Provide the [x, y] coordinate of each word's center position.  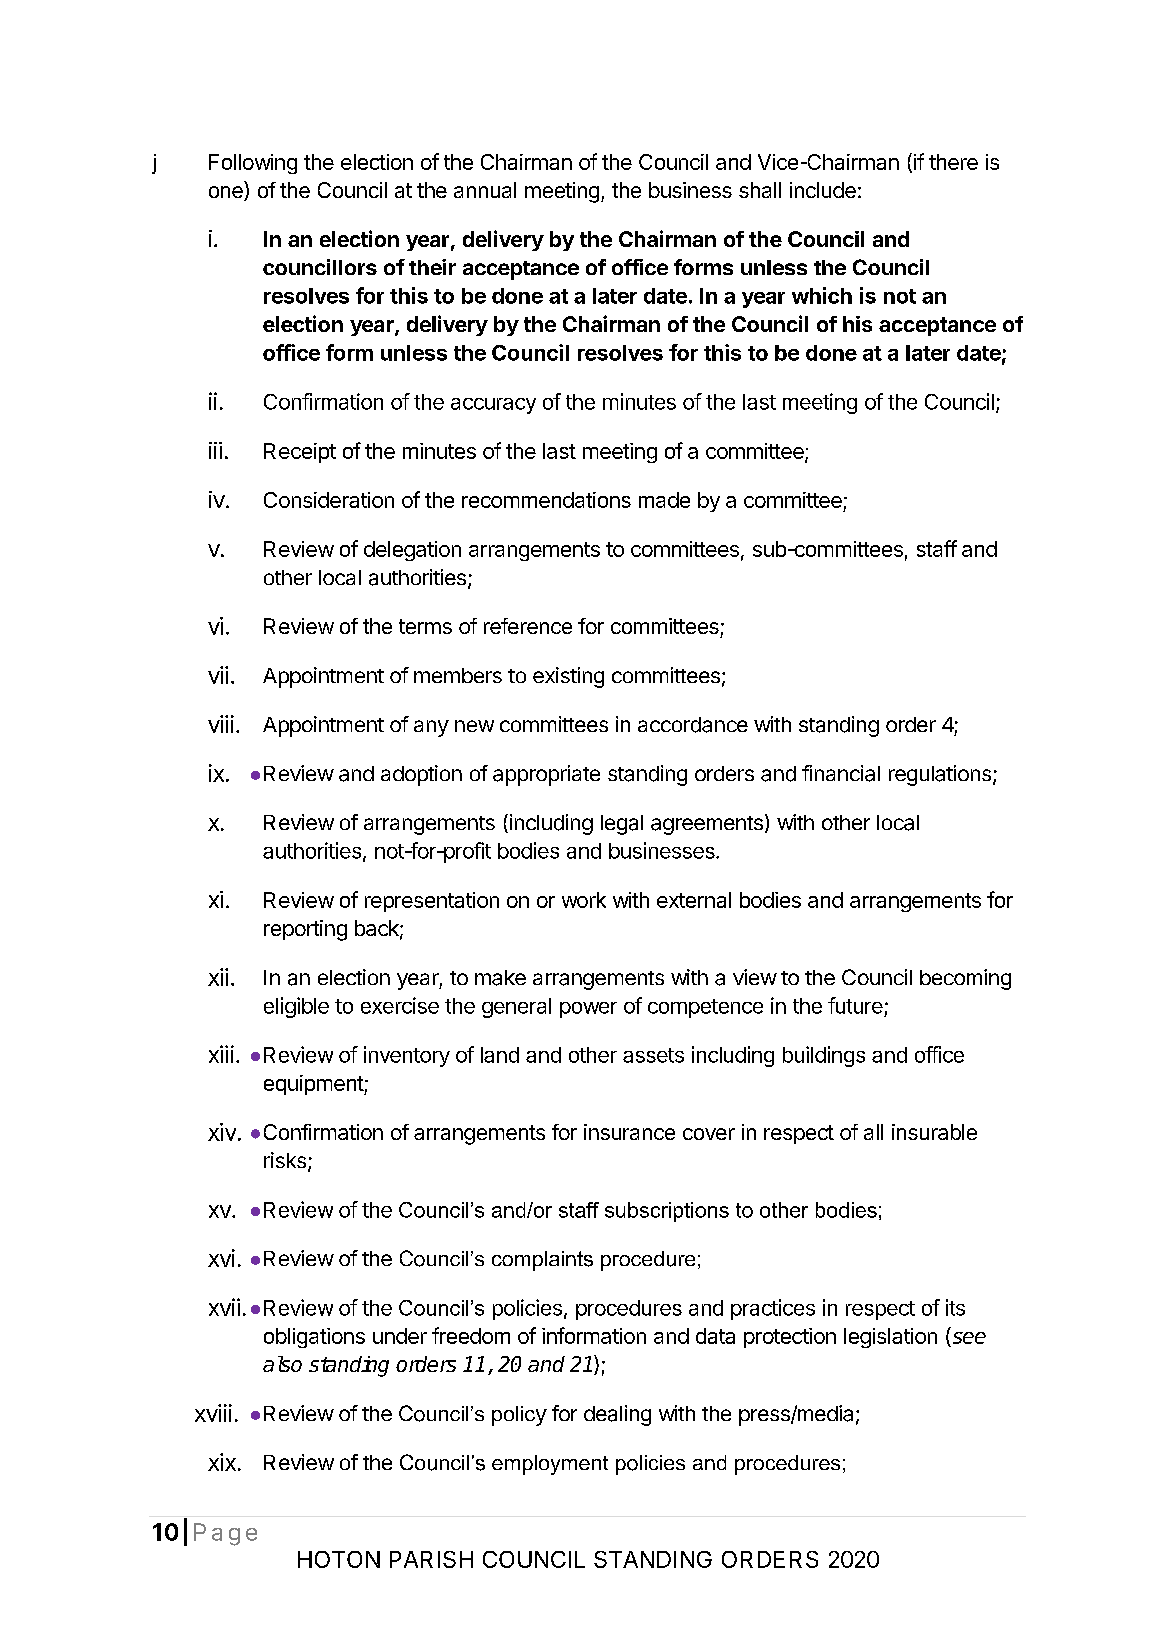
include [823, 190]
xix [222, 1462]
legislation [890, 1338]
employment [550, 1465]
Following [253, 164]
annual [485, 190]
